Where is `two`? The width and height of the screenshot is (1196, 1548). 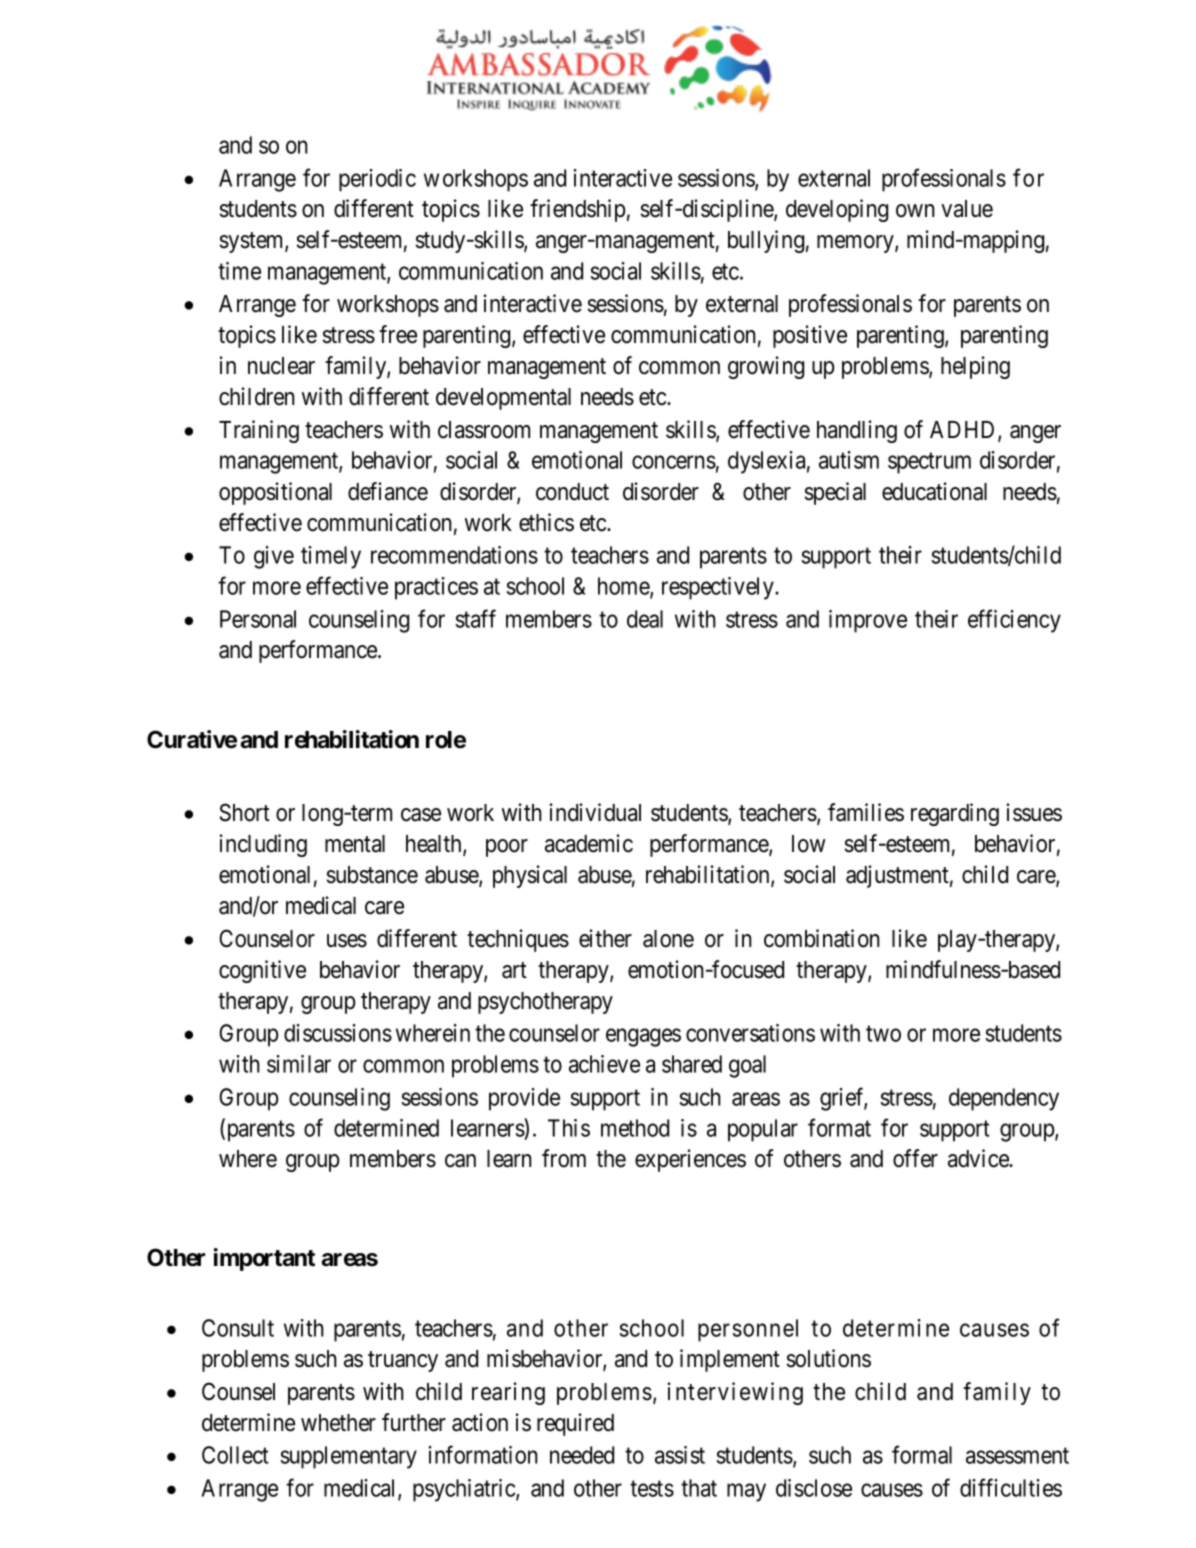 two is located at coordinates (883, 1034).
